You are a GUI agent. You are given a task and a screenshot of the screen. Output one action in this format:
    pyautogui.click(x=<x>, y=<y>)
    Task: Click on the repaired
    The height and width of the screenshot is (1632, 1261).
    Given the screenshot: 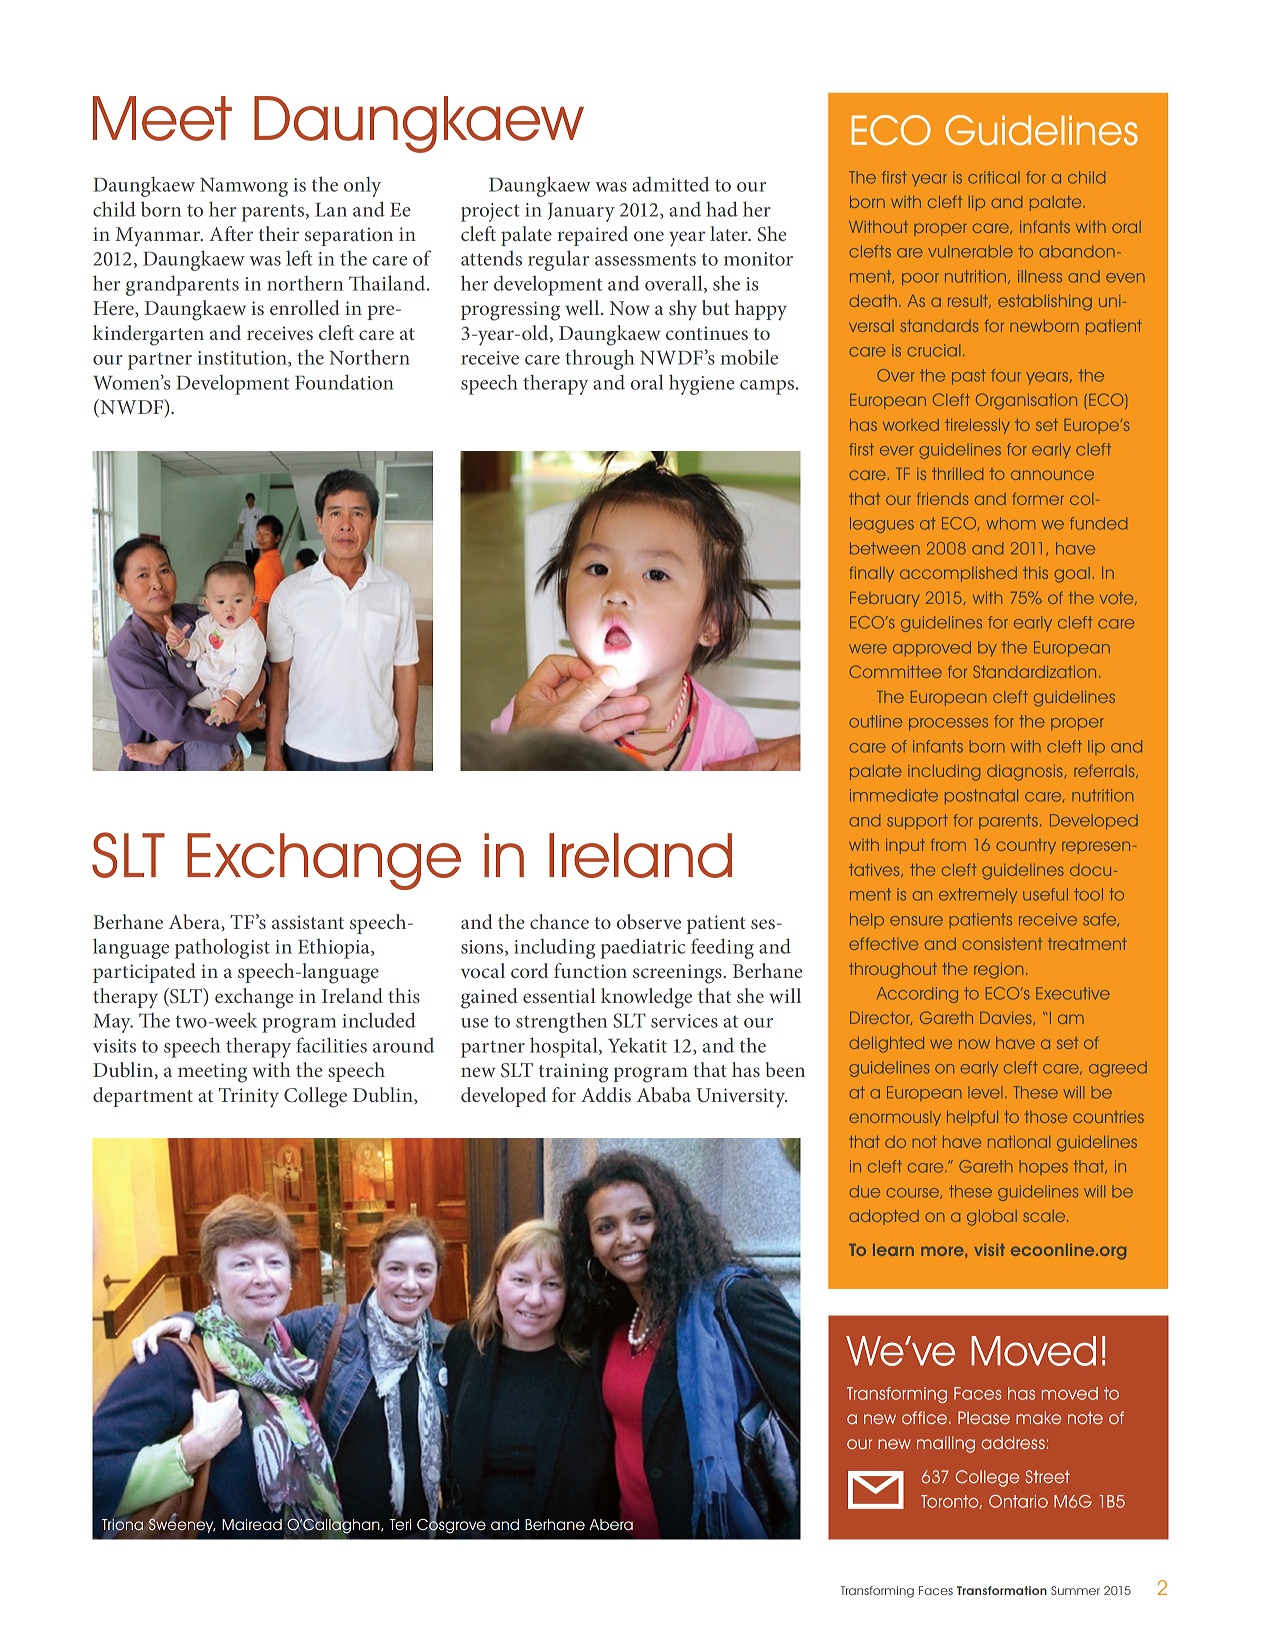 What is the action you would take?
    pyautogui.click(x=592, y=236)
